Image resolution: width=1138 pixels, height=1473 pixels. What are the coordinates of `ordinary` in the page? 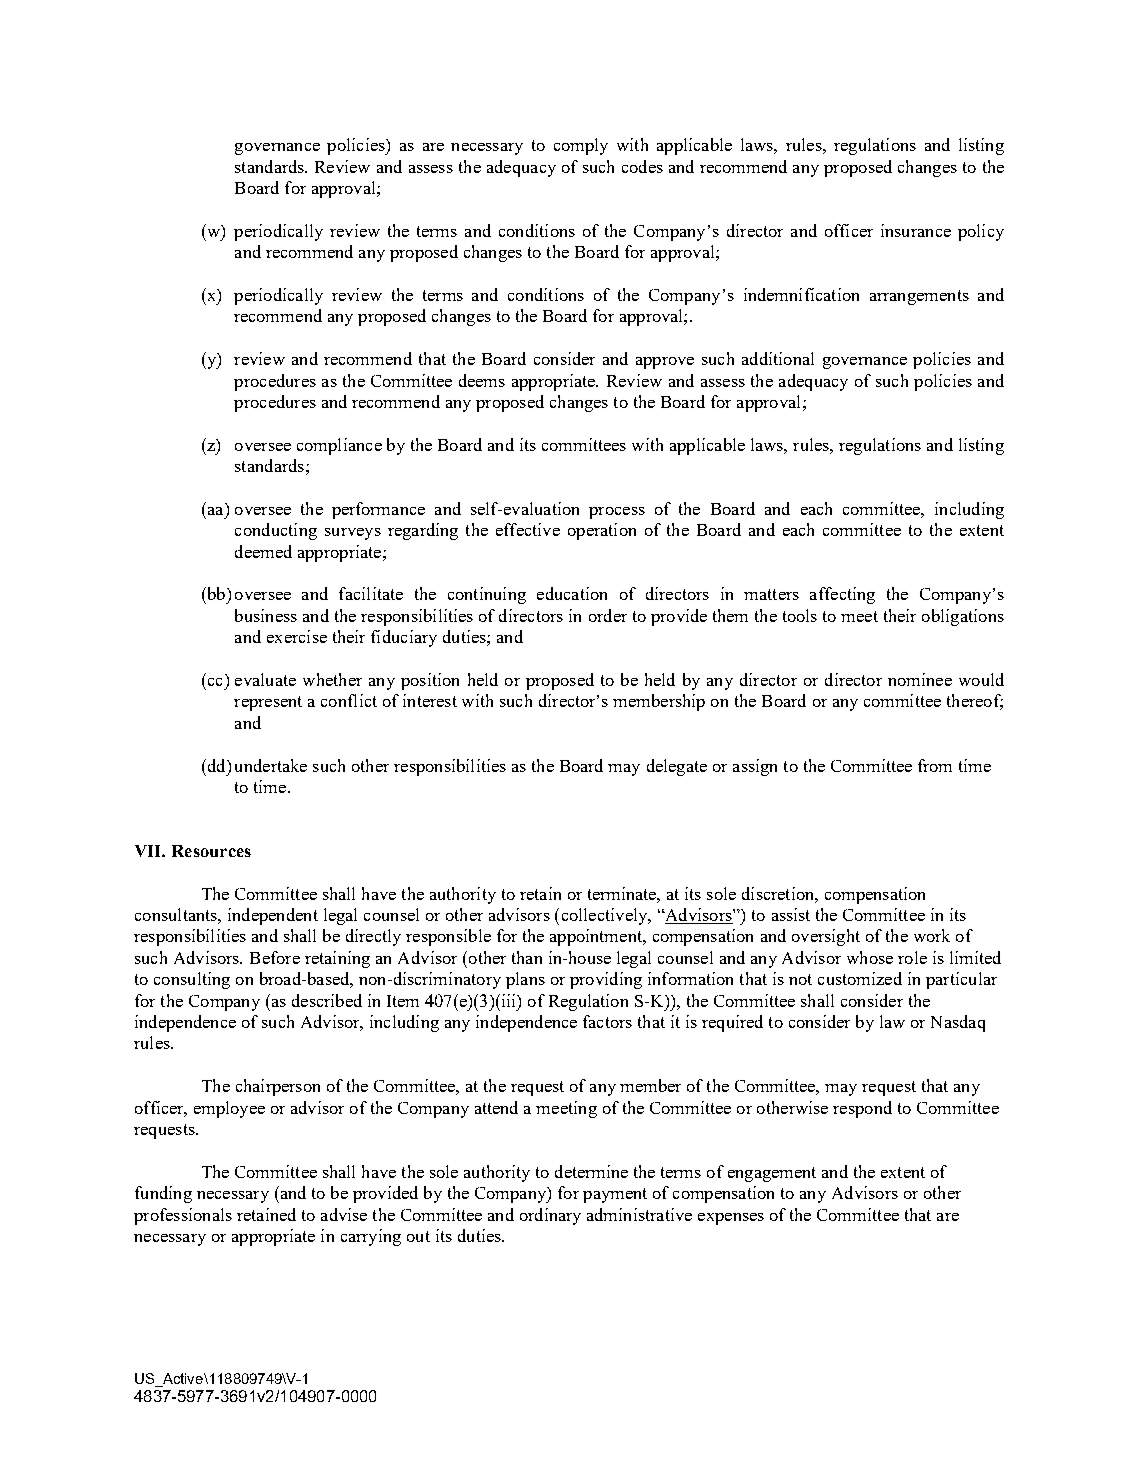 It's located at (550, 1216).
